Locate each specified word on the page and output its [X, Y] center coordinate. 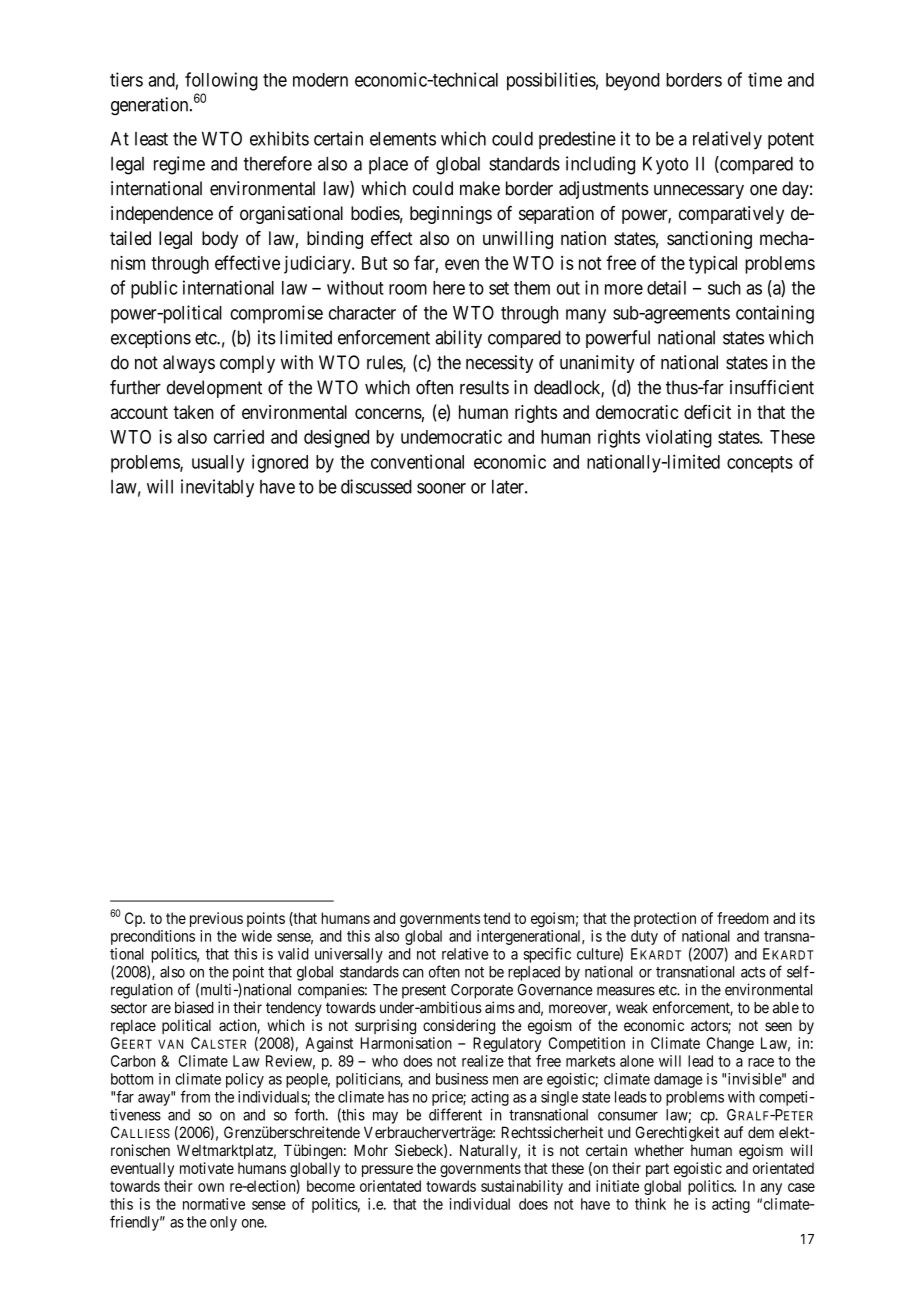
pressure [387, 1171]
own [211, 1187]
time [765, 79]
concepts [760, 464]
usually [218, 464]
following [221, 81]
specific [547, 955]
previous [216, 919]
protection [665, 919]
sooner [441, 488]
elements [403, 139]
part [657, 1170]
